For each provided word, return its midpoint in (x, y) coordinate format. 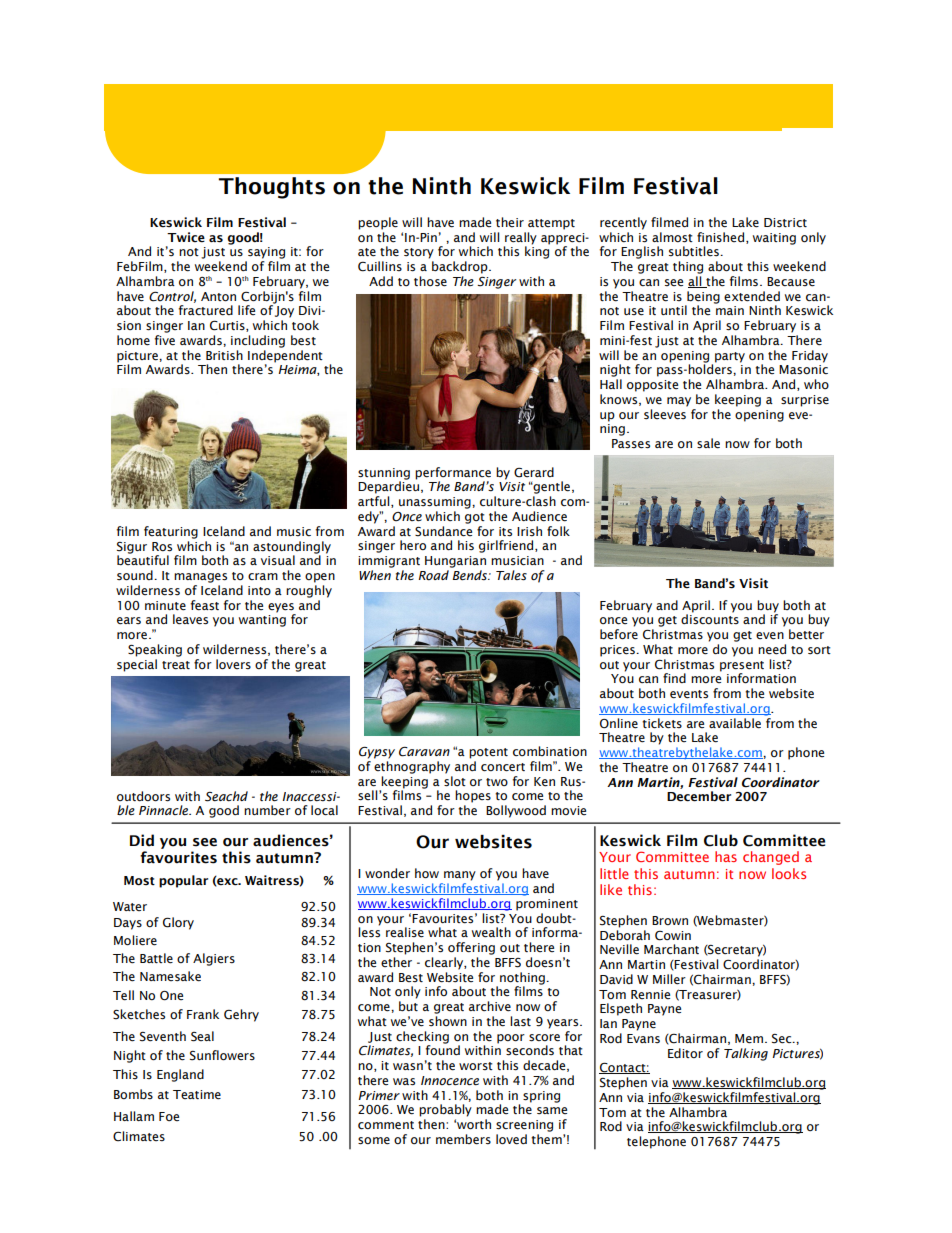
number (267, 810)
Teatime (197, 1095)
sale (708, 443)
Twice (186, 237)
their (510, 222)
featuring (171, 532)
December (699, 796)
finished (720, 237)
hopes (473, 796)
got (475, 518)
